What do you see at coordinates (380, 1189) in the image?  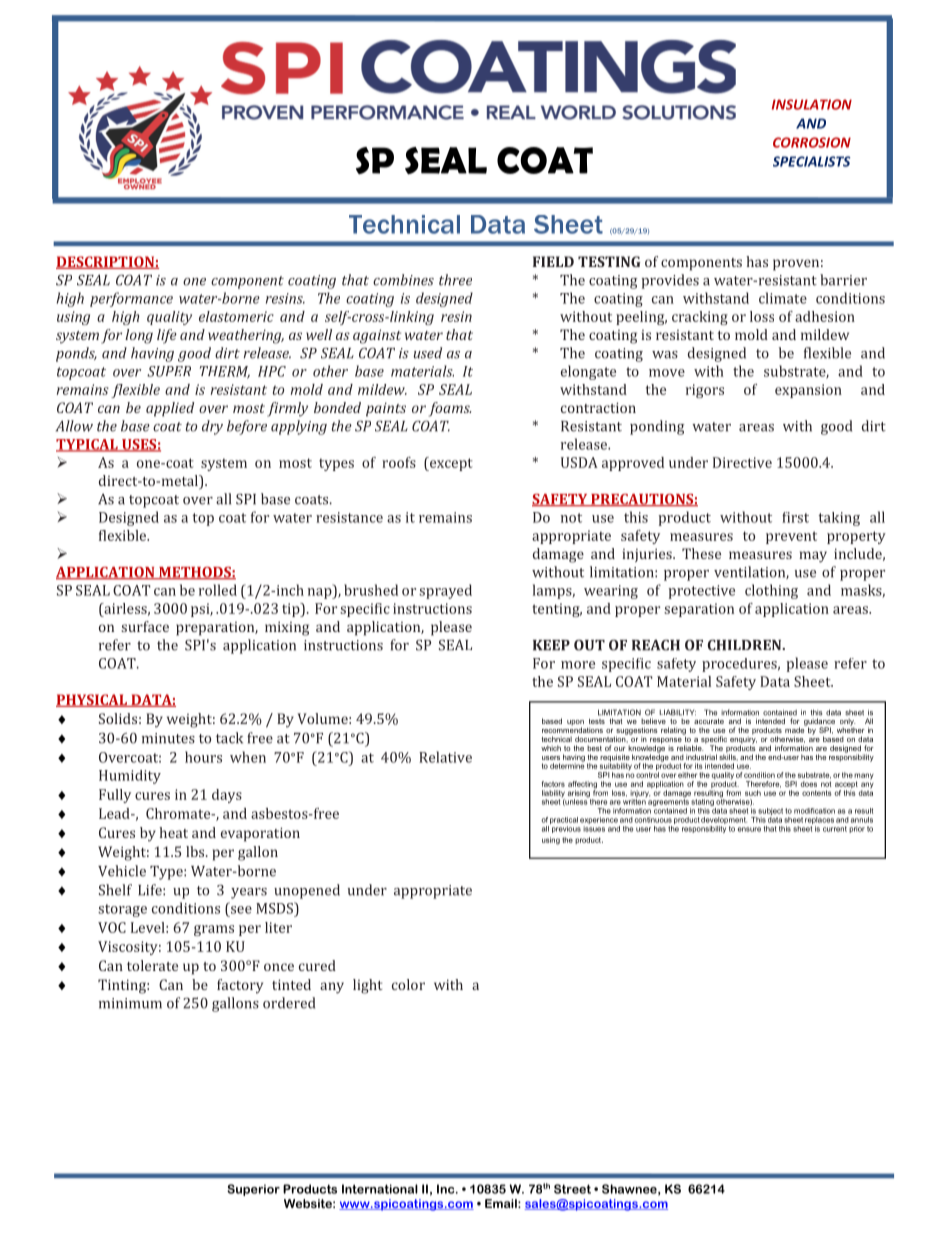 I see `International` at bounding box center [380, 1189].
